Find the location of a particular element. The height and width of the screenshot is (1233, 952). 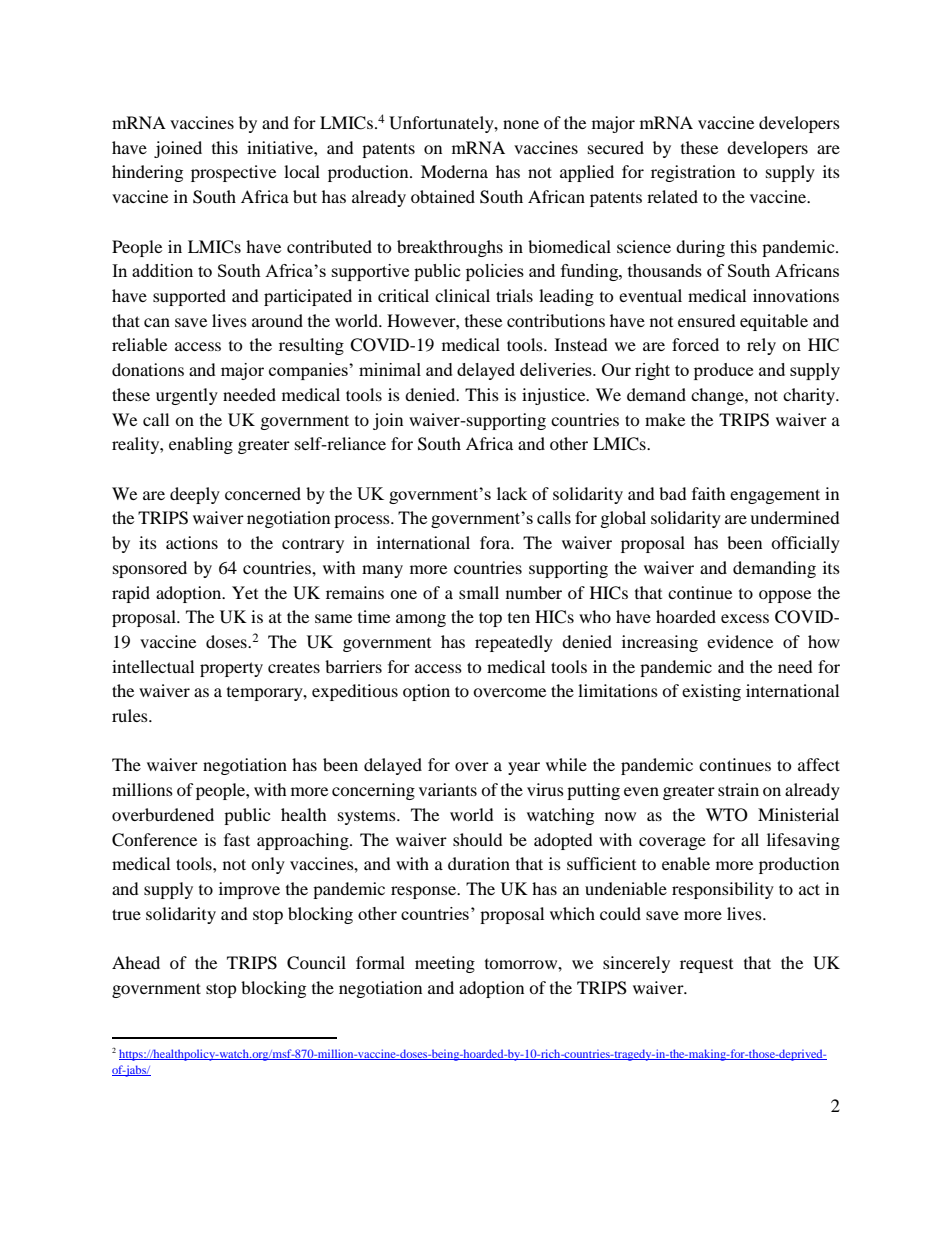

meeting is located at coordinates (445, 964).
